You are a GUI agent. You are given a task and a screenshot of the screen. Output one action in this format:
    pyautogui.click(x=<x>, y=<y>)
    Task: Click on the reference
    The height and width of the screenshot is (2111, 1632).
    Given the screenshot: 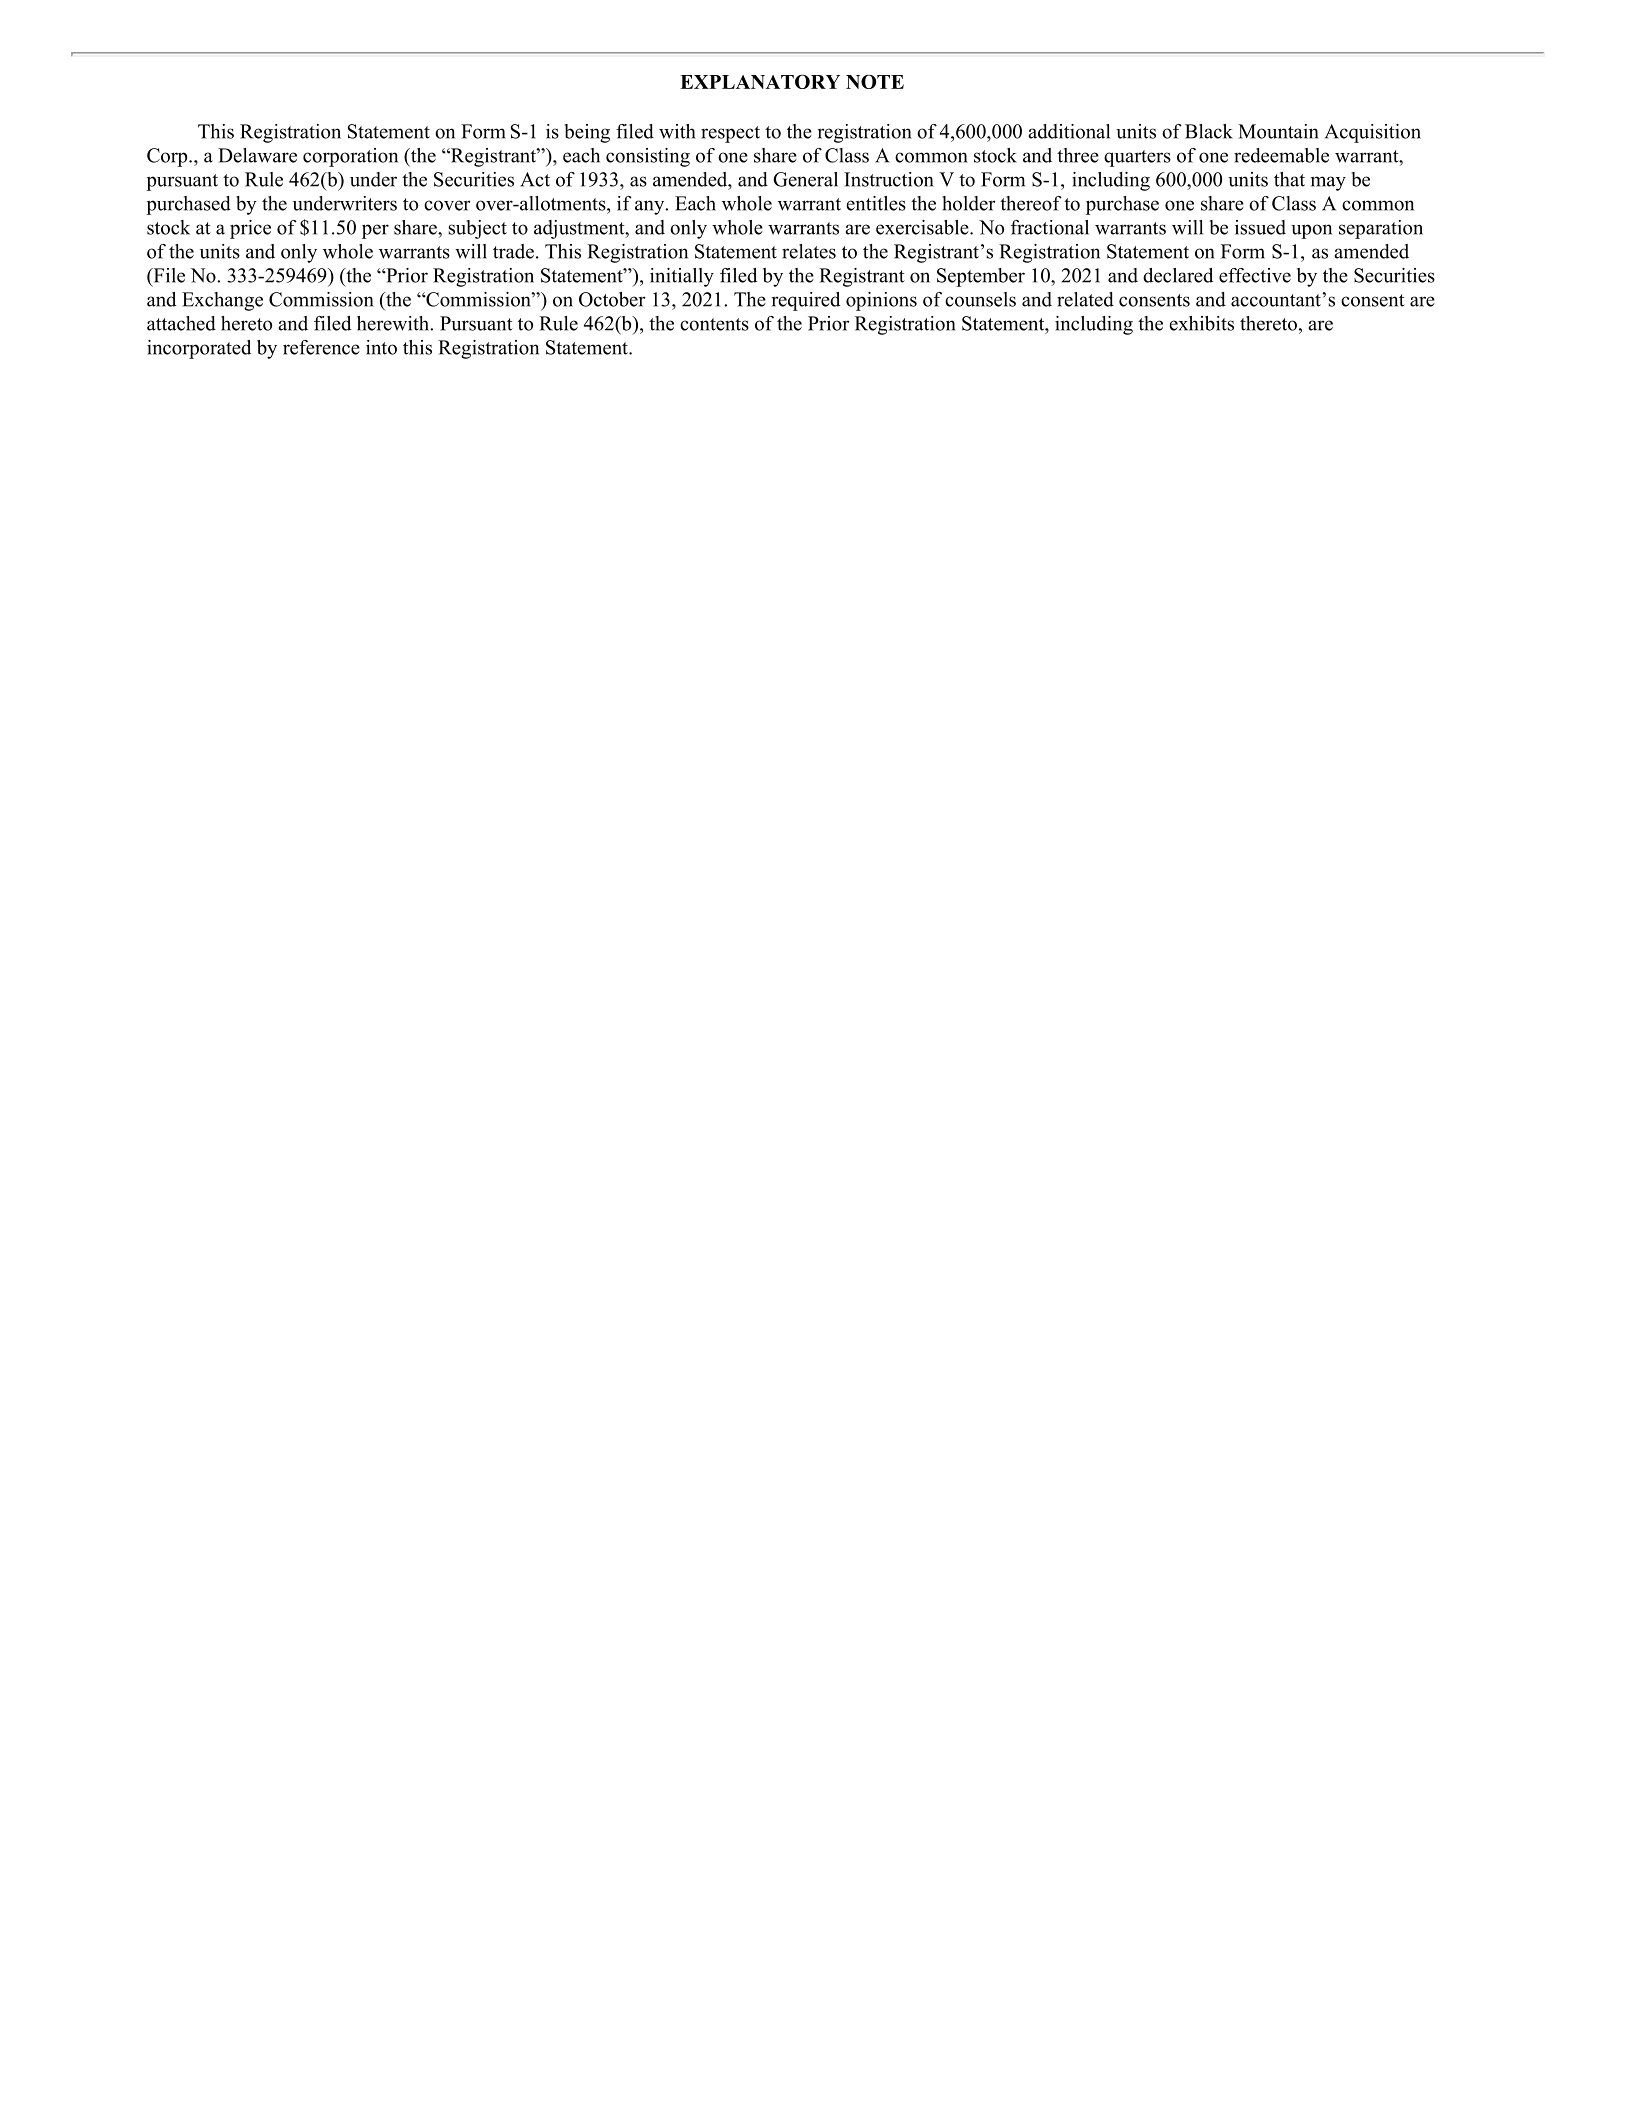 What is the action you would take?
    pyautogui.click(x=321, y=347)
